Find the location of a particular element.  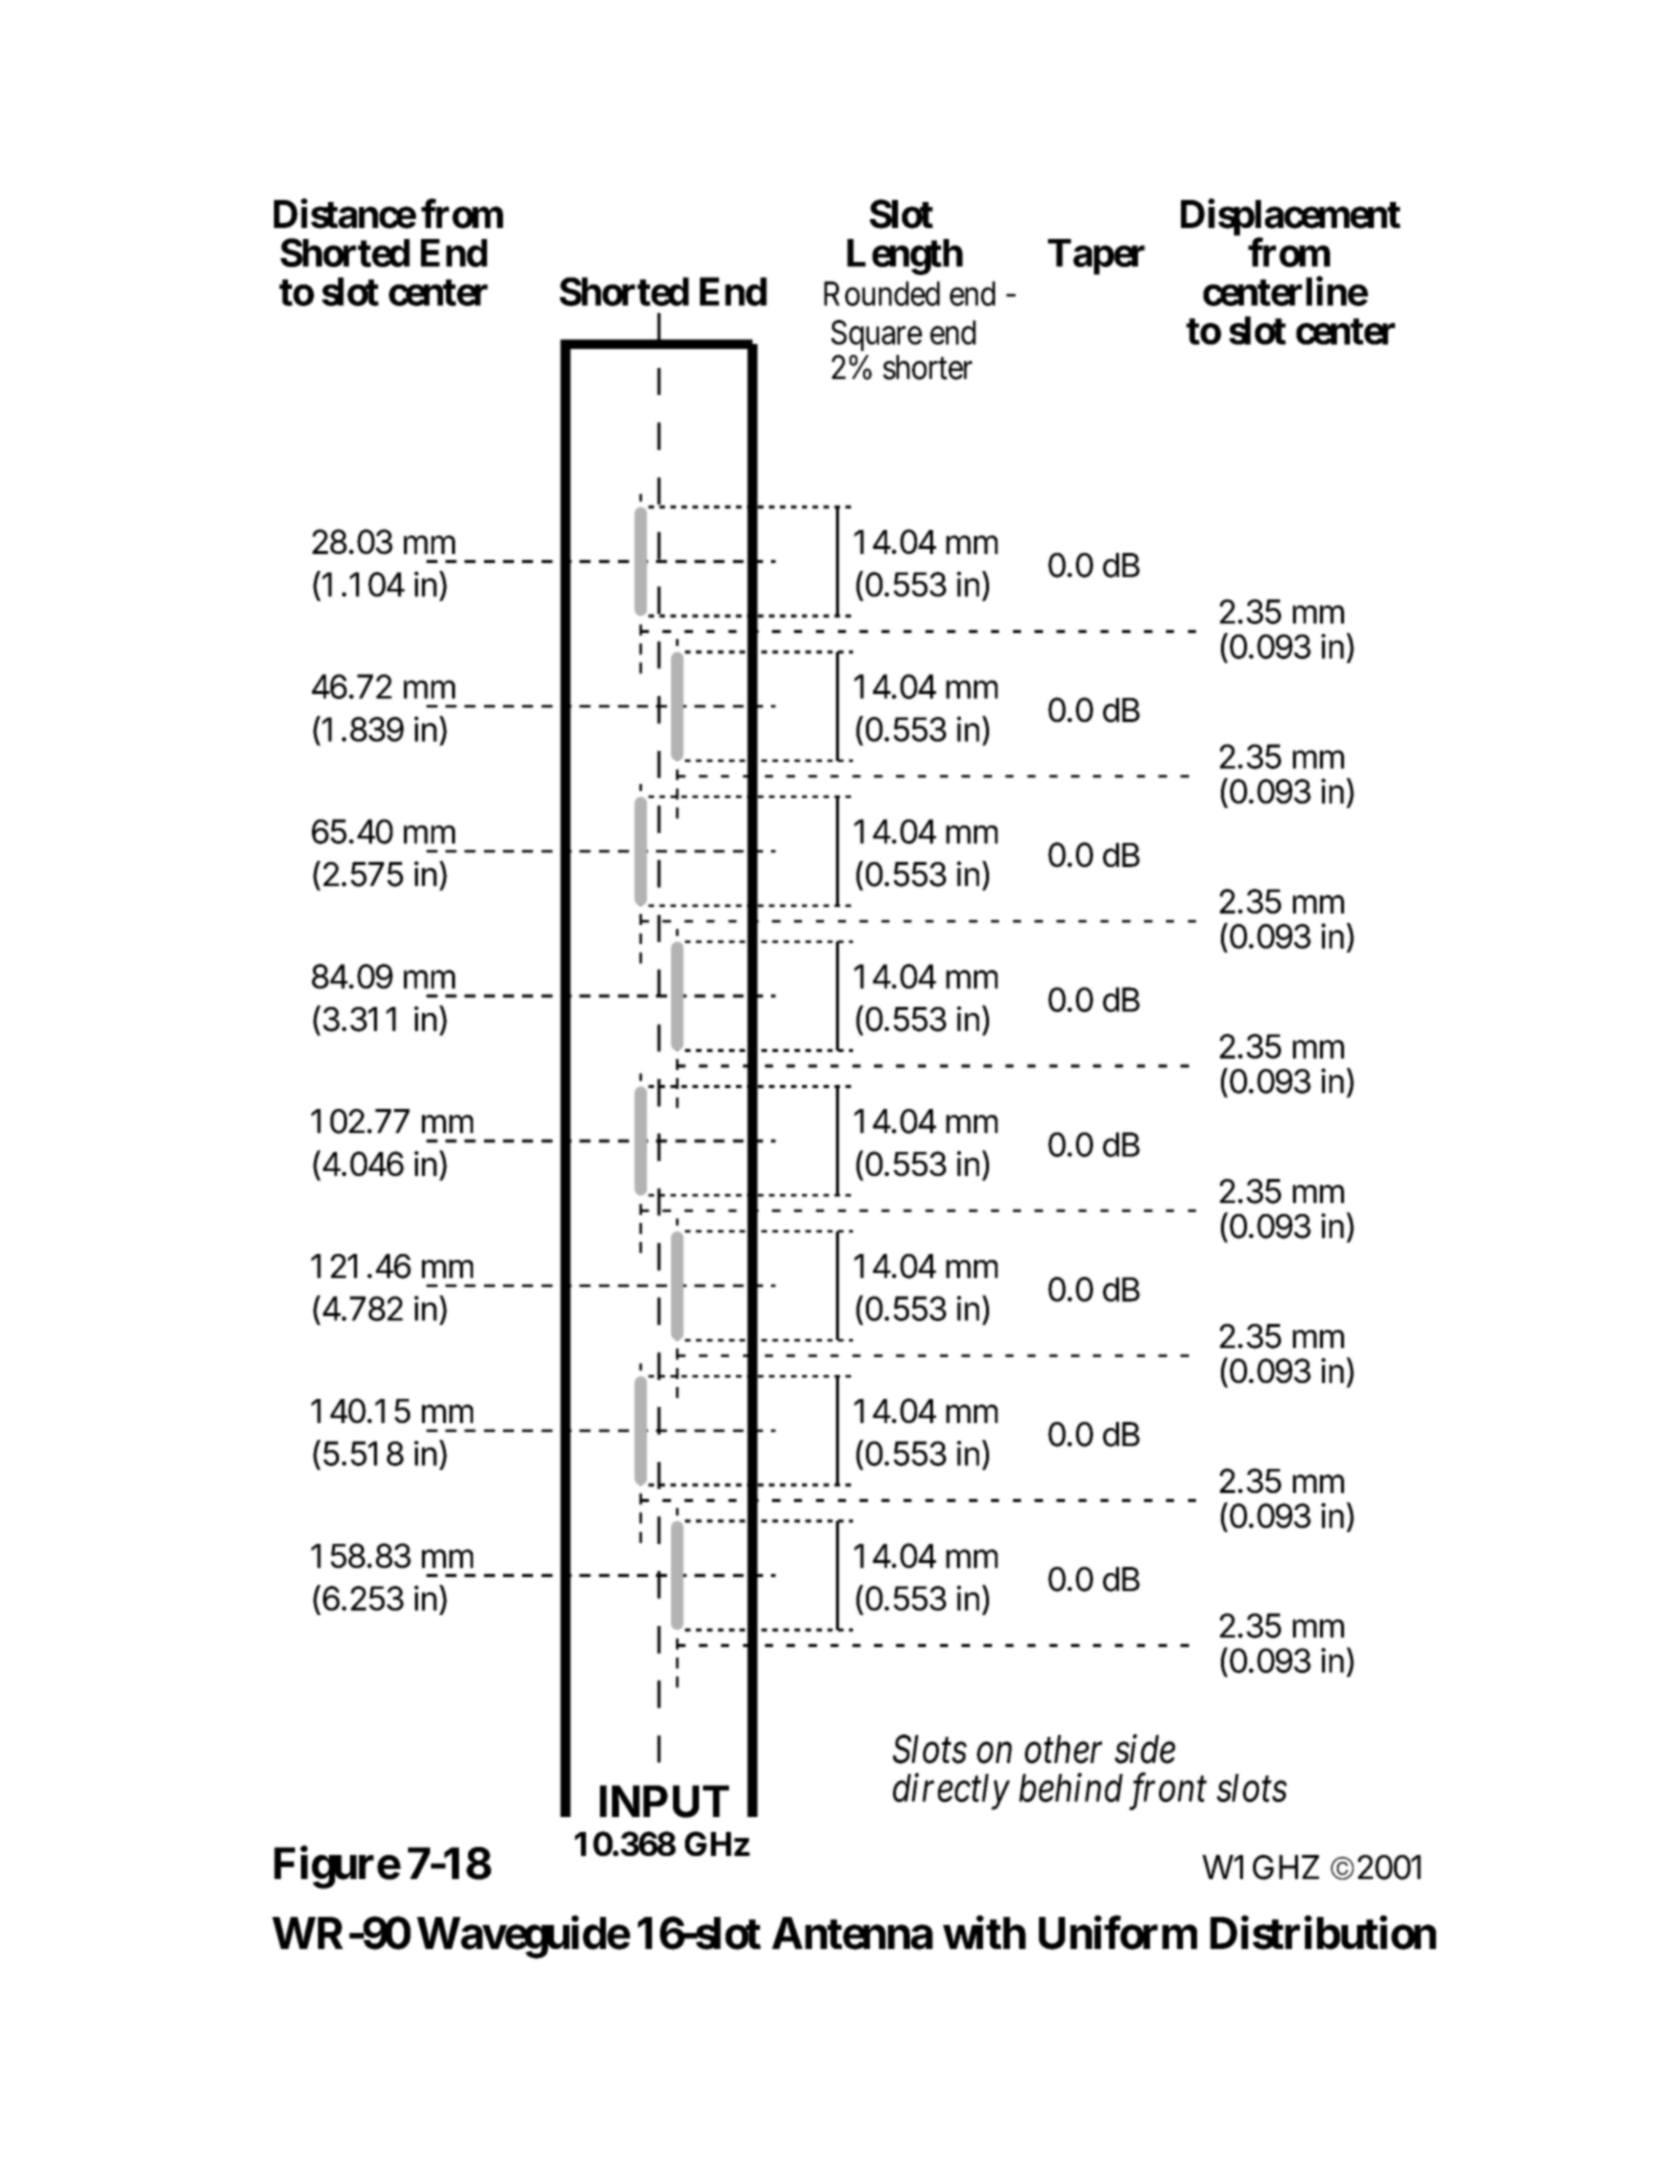

Displacement is located at coordinates (1291, 218).
